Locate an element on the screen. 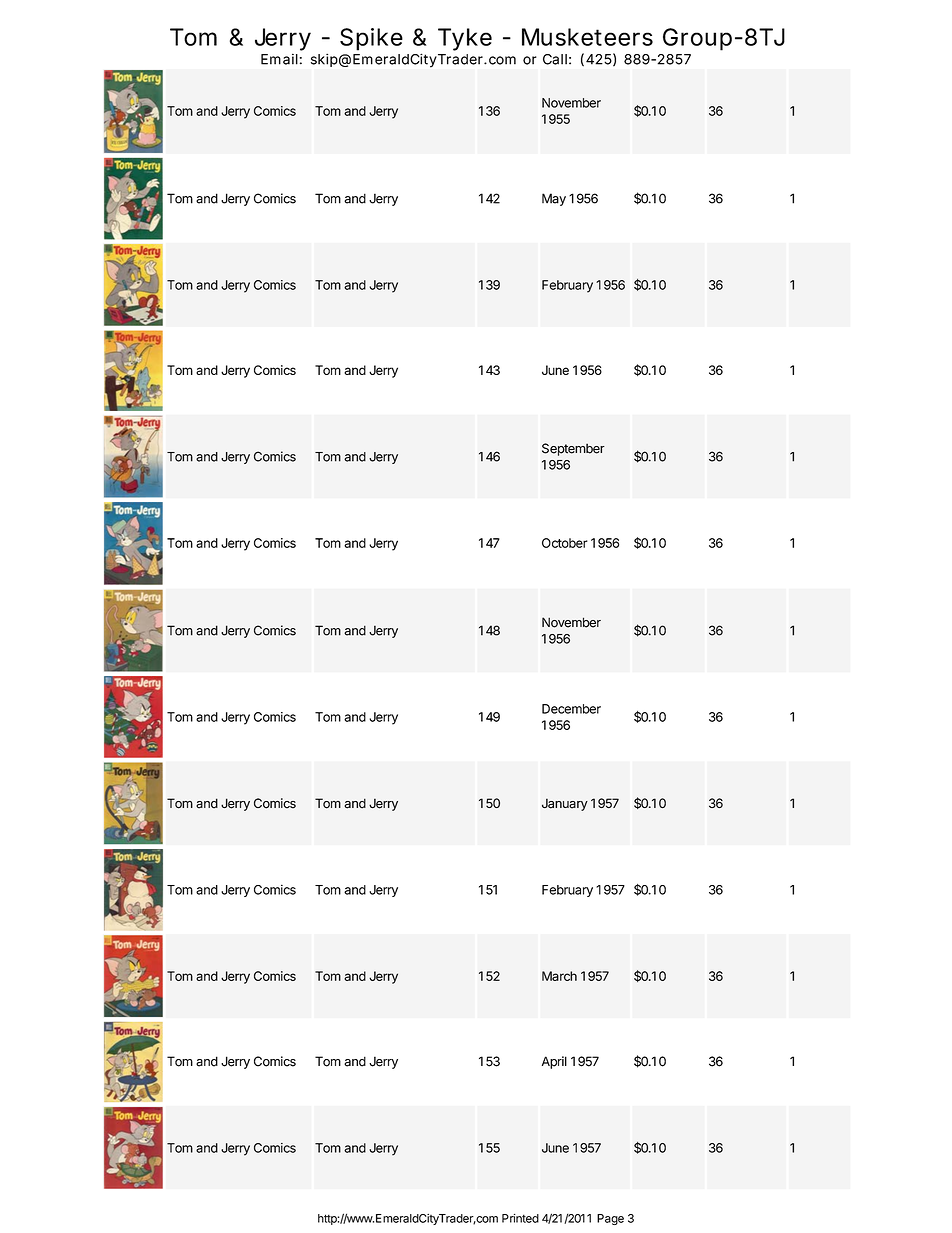 This screenshot has height=1233, width=952. May is located at coordinates (554, 199).
